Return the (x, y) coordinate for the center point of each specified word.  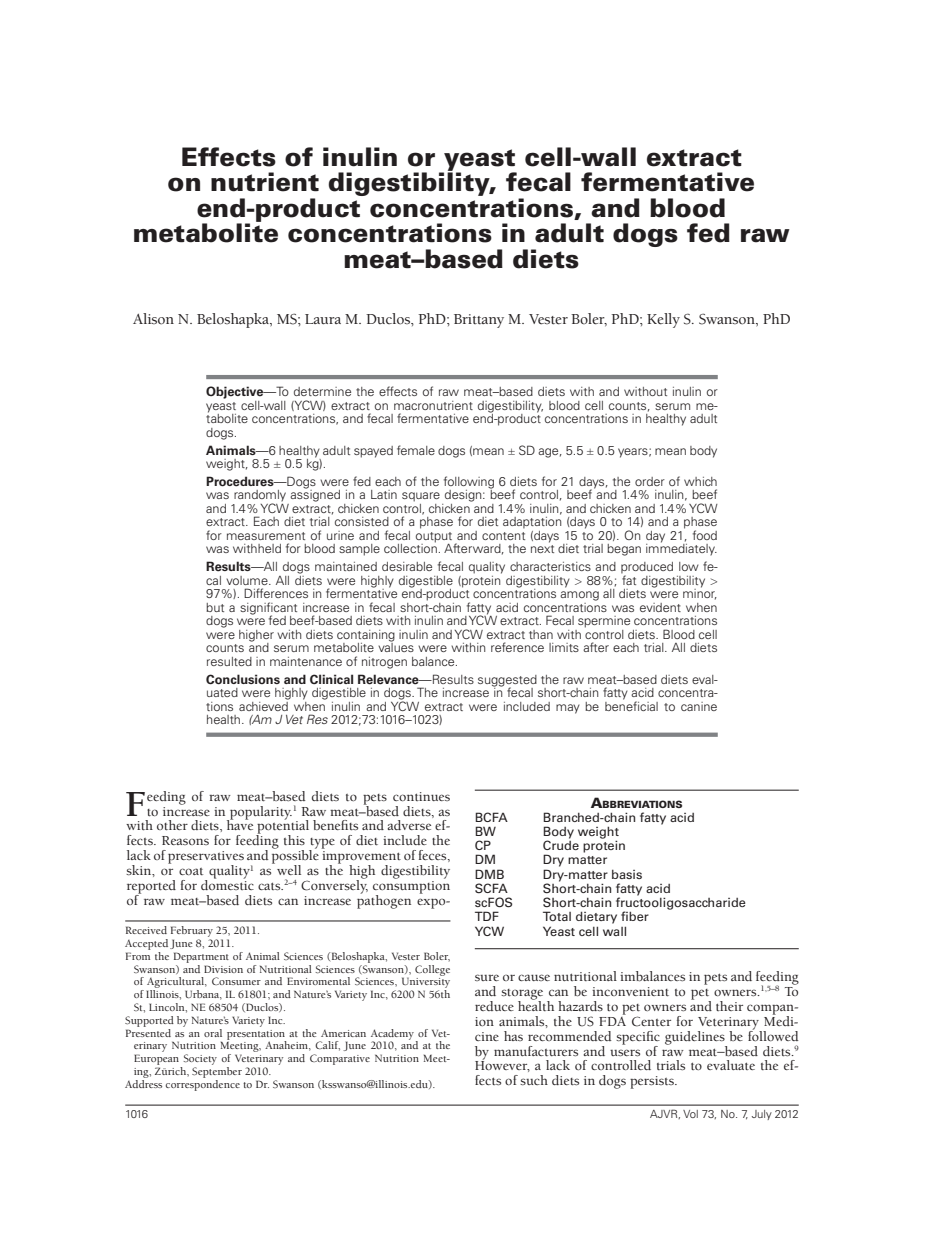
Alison (153, 319)
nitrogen (384, 663)
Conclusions (243, 679)
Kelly (663, 320)
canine (699, 706)
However (502, 1065)
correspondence (202, 1084)
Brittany (479, 321)
